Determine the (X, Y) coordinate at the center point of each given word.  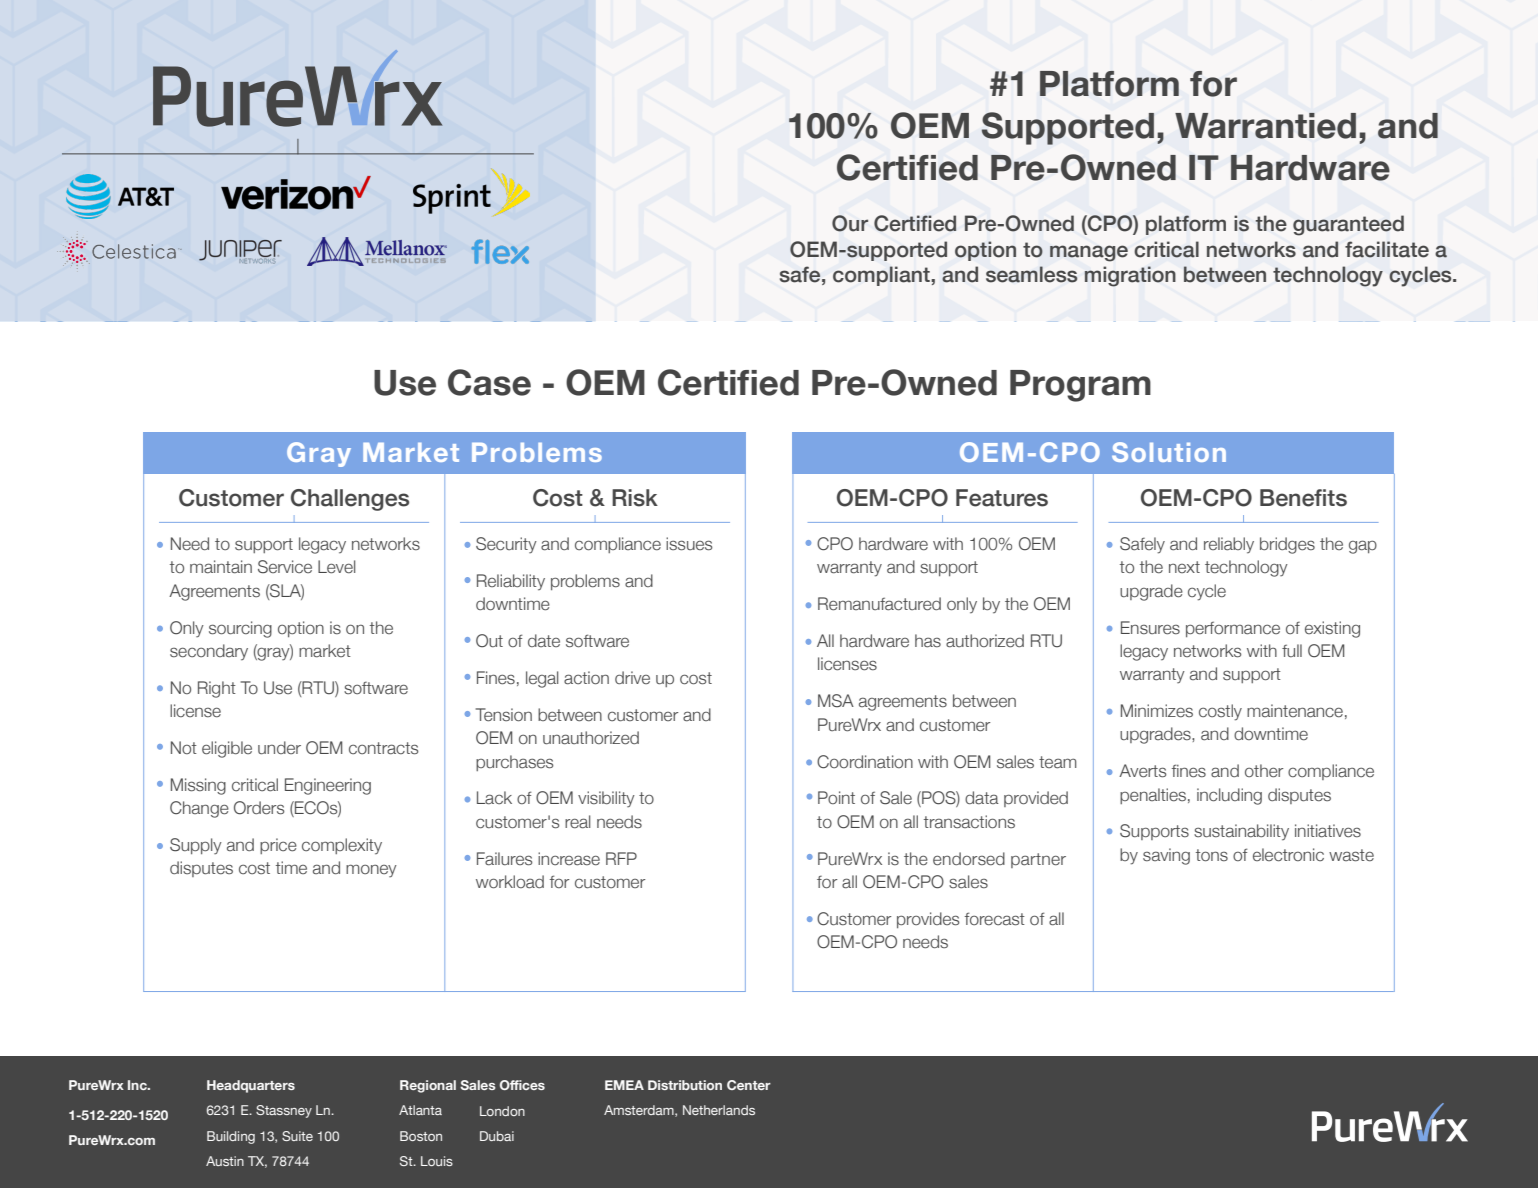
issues (689, 544)
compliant (882, 276)
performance (1233, 629)
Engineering (328, 786)
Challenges (350, 500)
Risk (635, 498)
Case (489, 382)
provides (928, 920)
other (1264, 771)
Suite (297, 1136)
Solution (1169, 452)
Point (836, 797)
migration (1130, 276)
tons (1212, 855)
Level (337, 567)
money (371, 871)
